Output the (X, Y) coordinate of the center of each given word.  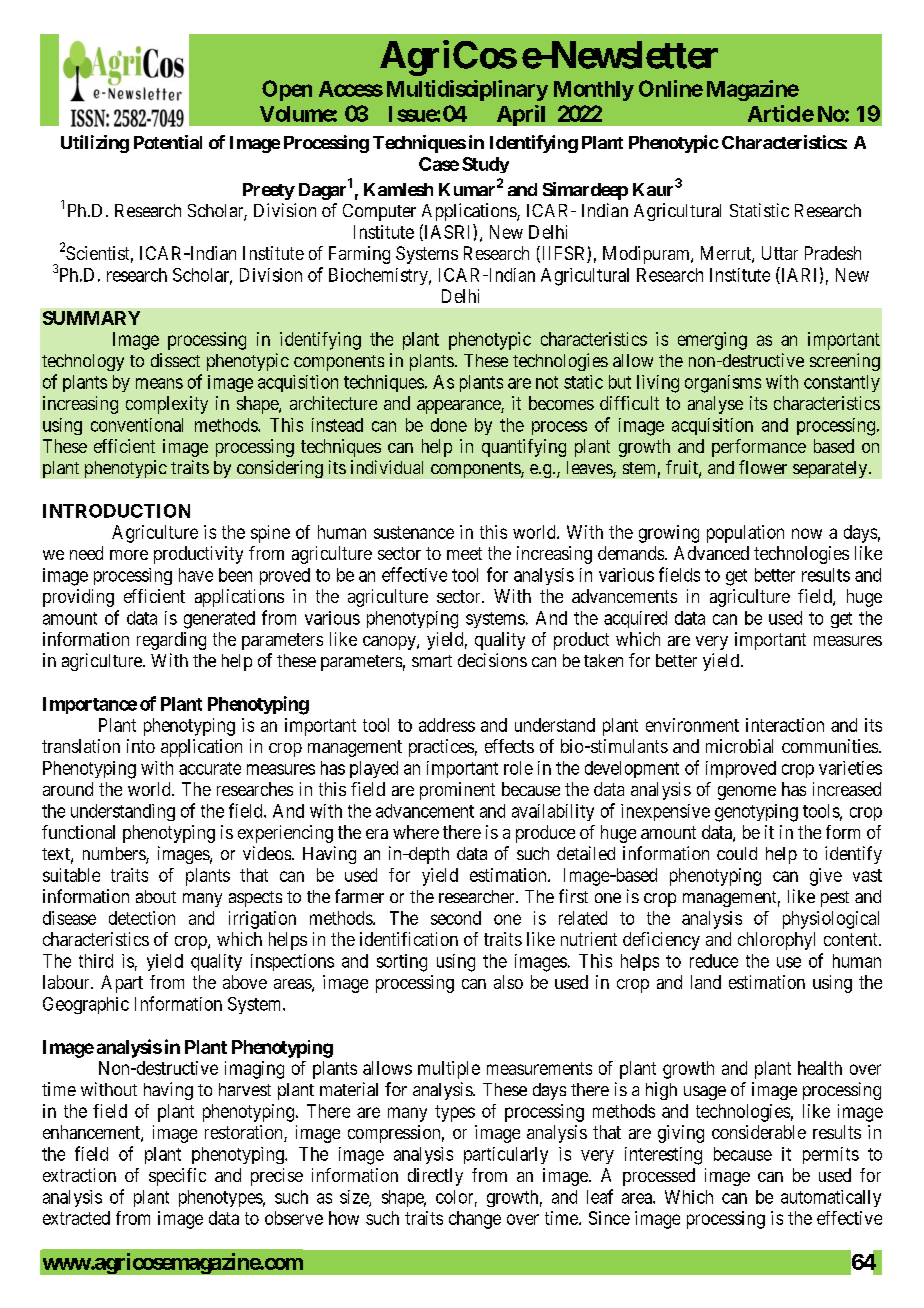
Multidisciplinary (467, 90)
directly (435, 1177)
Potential (168, 142)
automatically (831, 1198)
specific (177, 1177)
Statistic (759, 210)
